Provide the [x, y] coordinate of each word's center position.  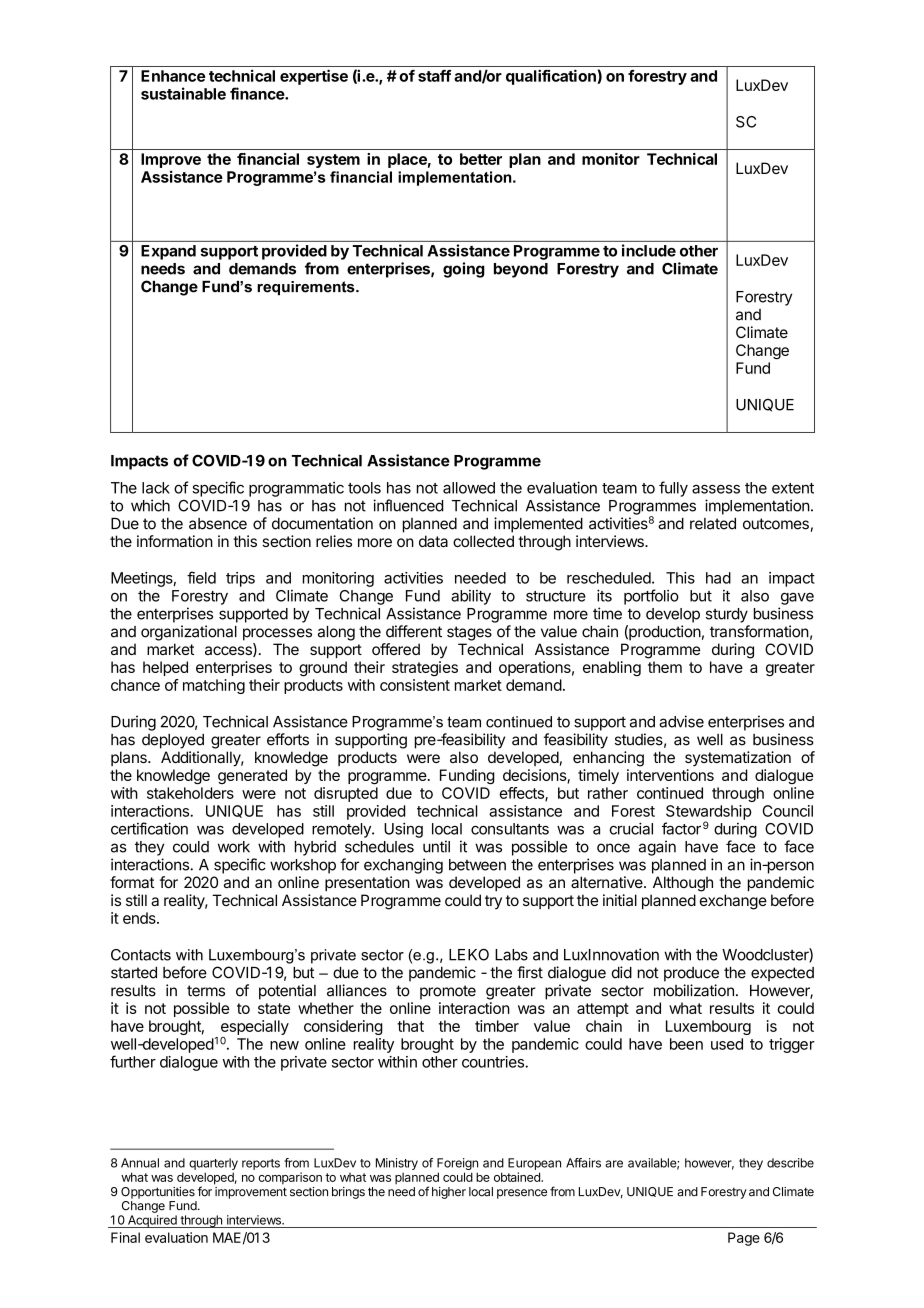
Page [744, 1239]
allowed [469, 488]
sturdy [727, 615]
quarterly [213, 1164]
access [229, 650]
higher [449, 1193]
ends [140, 918]
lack [156, 488]
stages [469, 633]
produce [691, 974]
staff [434, 76]
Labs [511, 955]
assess [716, 489]
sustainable [183, 93]
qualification [552, 77]
